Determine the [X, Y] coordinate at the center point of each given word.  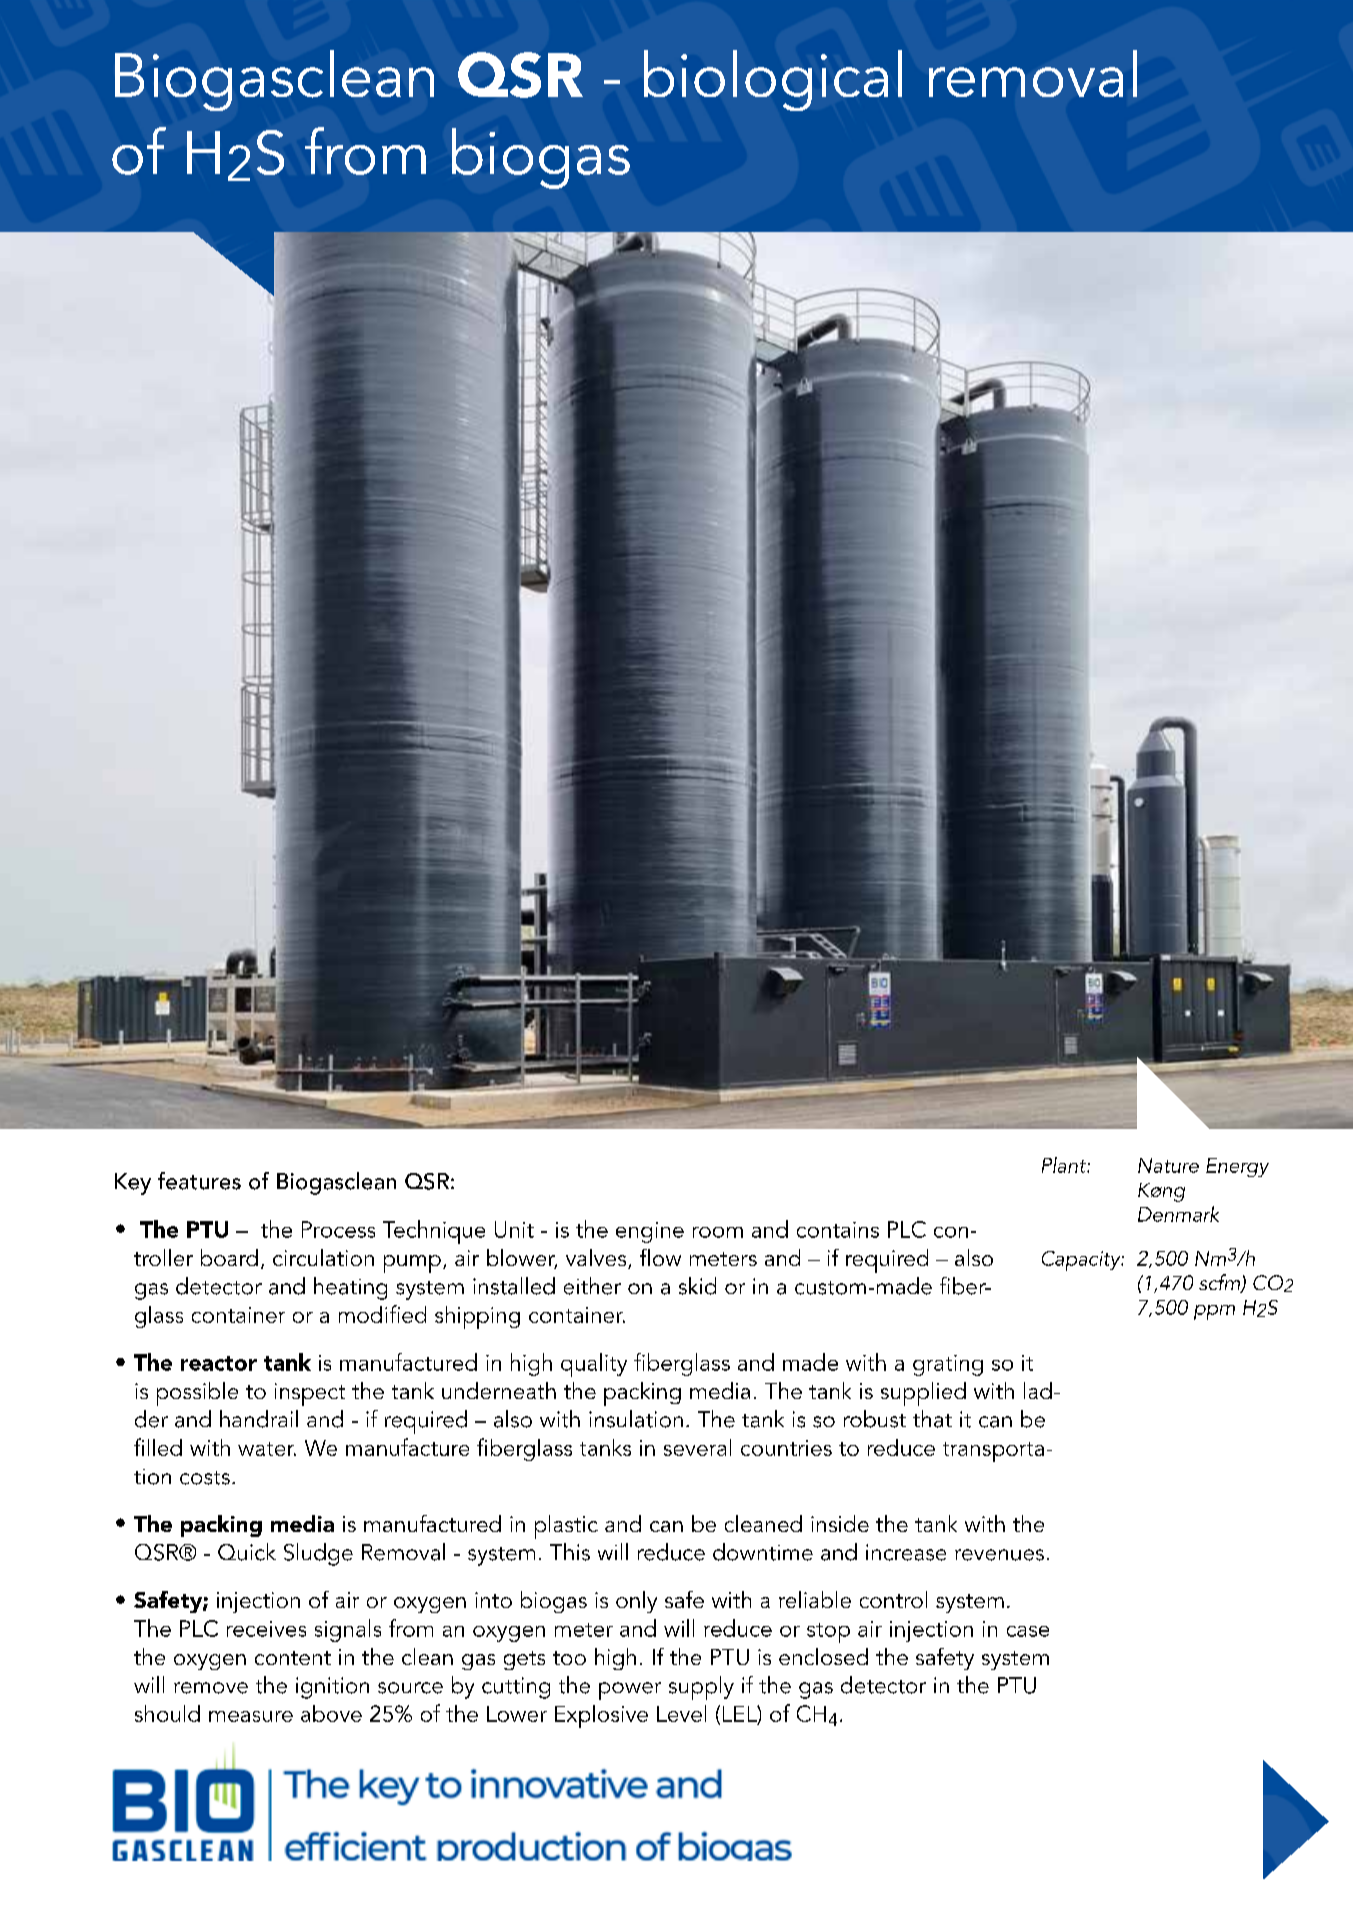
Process [338, 1229]
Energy [1237, 1167]
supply [701, 1688]
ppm [1214, 1312]
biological [773, 80]
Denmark [1178, 1214]
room [718, 1232]
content [293, 1658]
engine [650, 1232]
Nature [1168, 1165]
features [199, 1181]
